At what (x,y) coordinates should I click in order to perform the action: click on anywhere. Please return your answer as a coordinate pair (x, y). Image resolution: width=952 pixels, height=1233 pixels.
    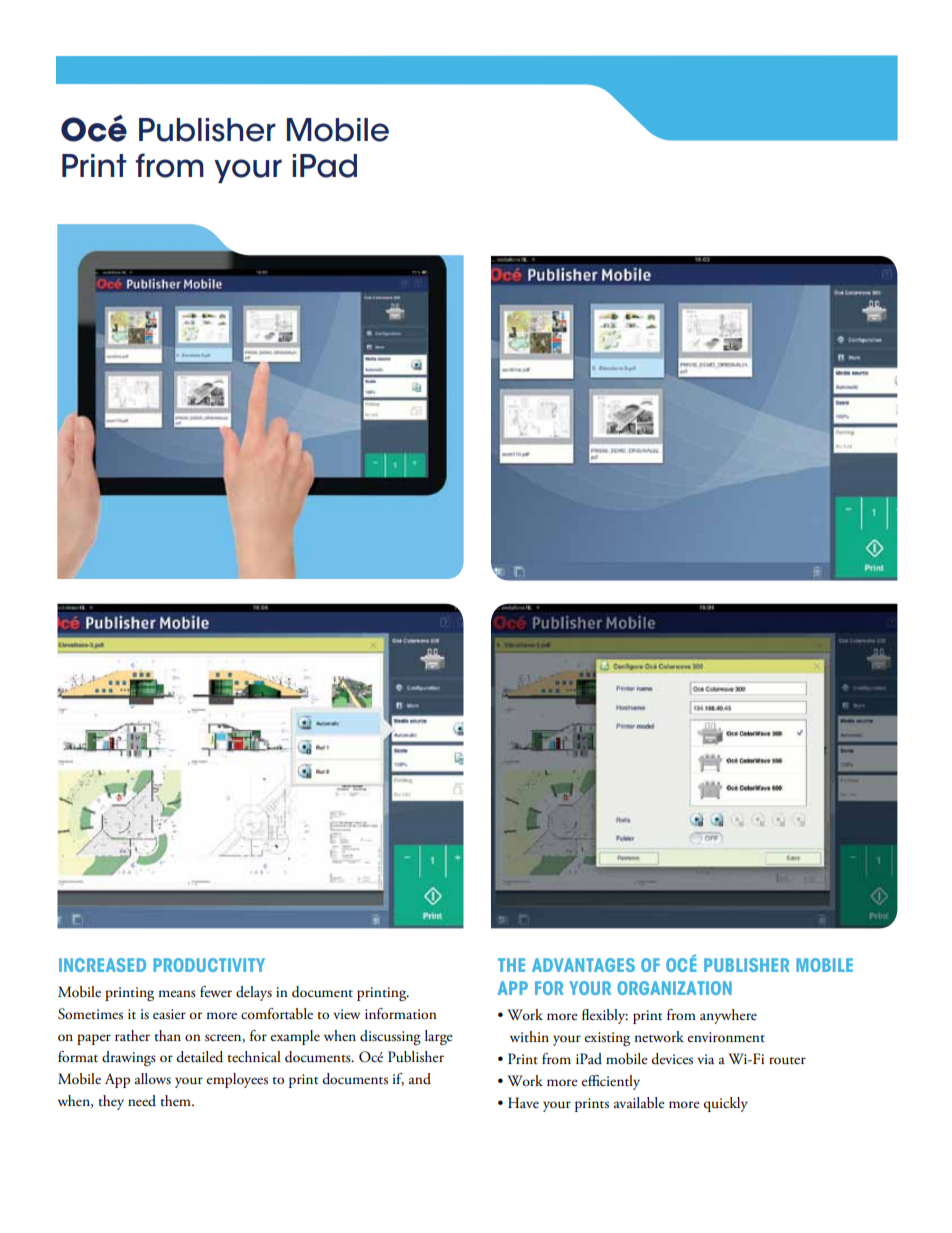
    Looking at the image, I should click on (728, 1016).
